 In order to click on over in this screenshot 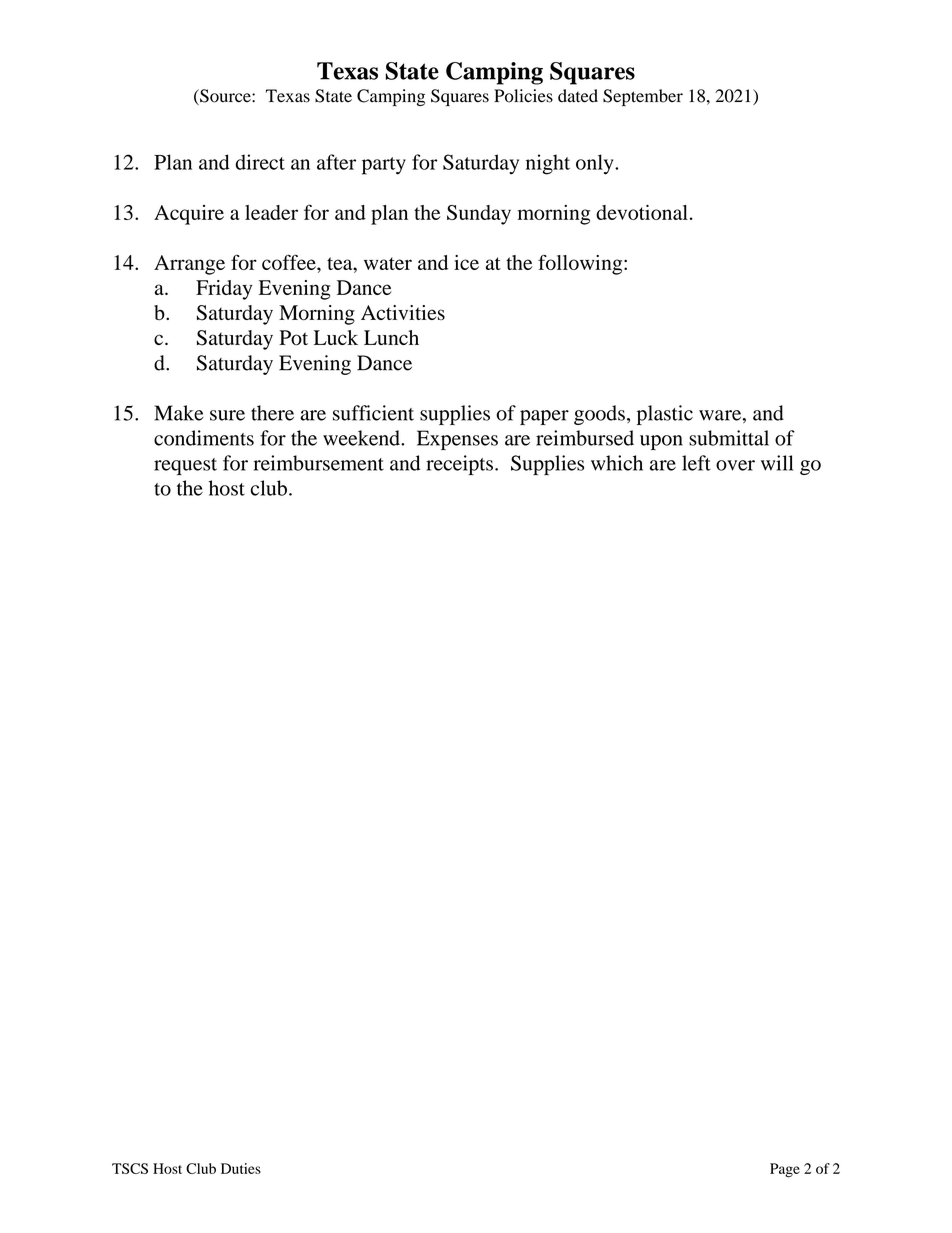, I will do `click(735, 465)`.
